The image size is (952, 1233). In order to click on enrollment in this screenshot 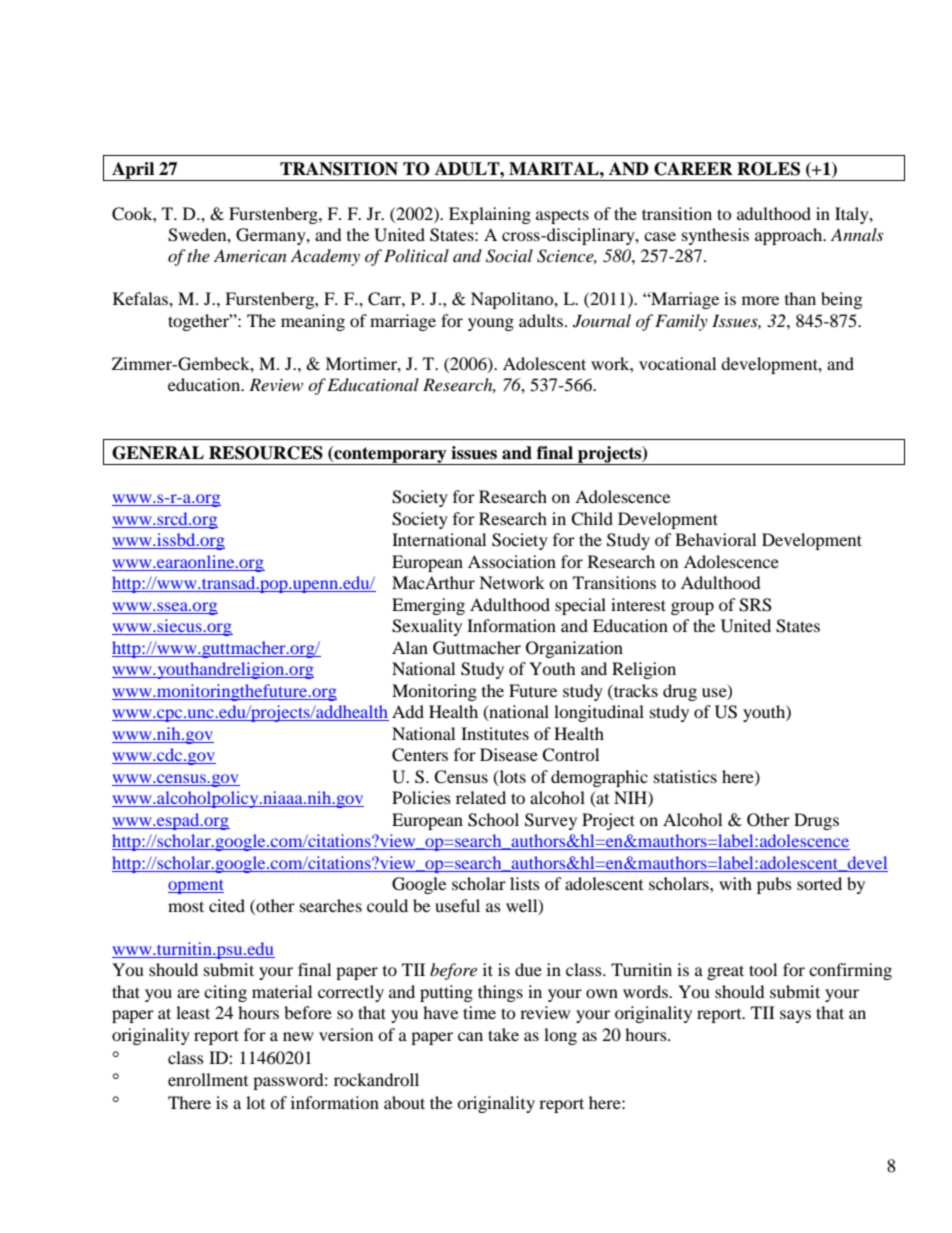, I will do `click(208, 1079)`.
